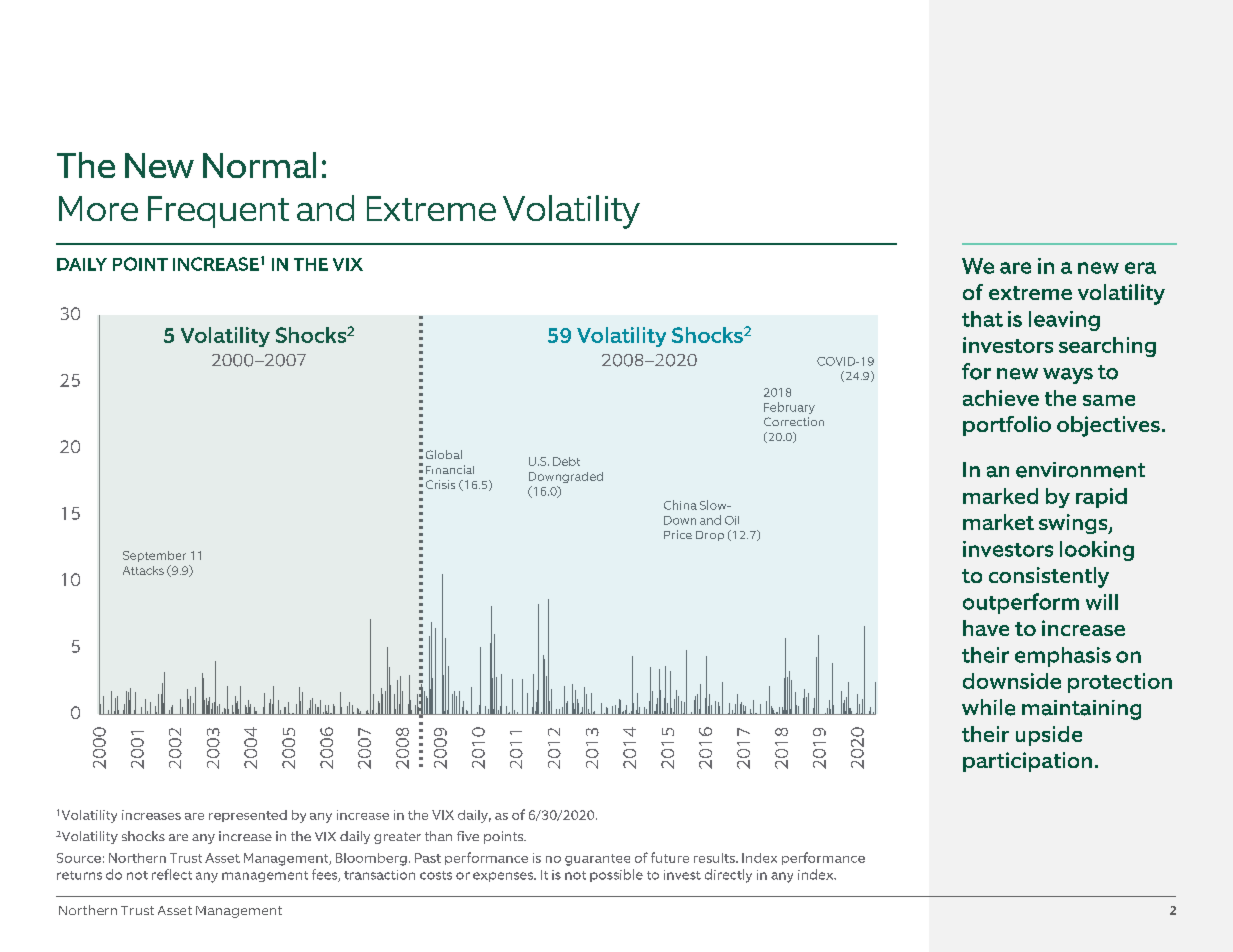 Image resolution: width=1233 pixels, height=952 pixels. Describe the element at coordinates (444, 454) in the screenshot. I see `Global` at that location.
